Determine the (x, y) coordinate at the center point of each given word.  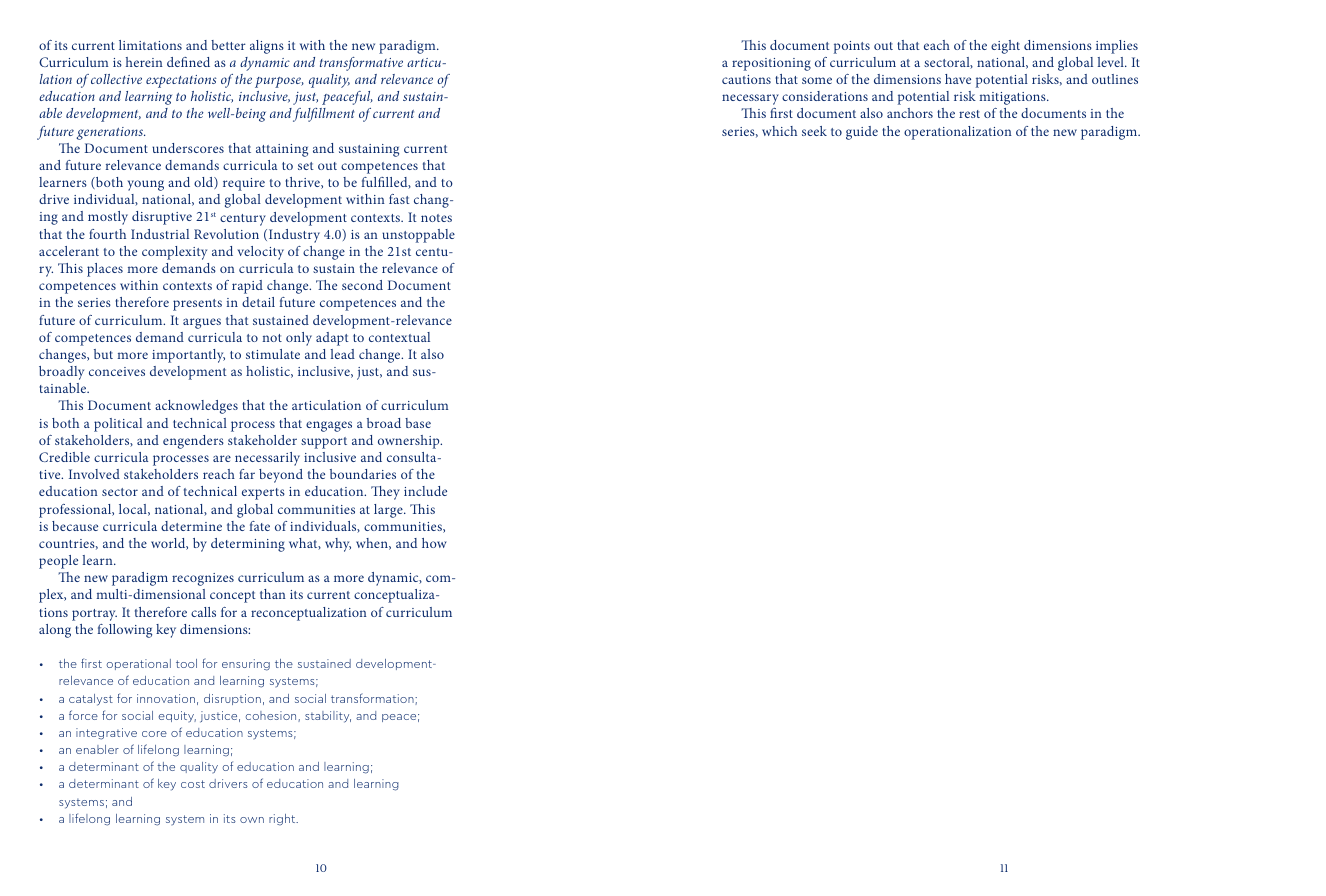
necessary (750, 99)
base (418, 423)
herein (144, 62)
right (283, 820)
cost (193, 784)
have (958, 79)
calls (203, 612)
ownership (410, 442)
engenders (193, 442)
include (425, 491)
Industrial (160, 234)
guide (862, 133)
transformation (373, 699)
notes (436, 218)
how (434, 543)
